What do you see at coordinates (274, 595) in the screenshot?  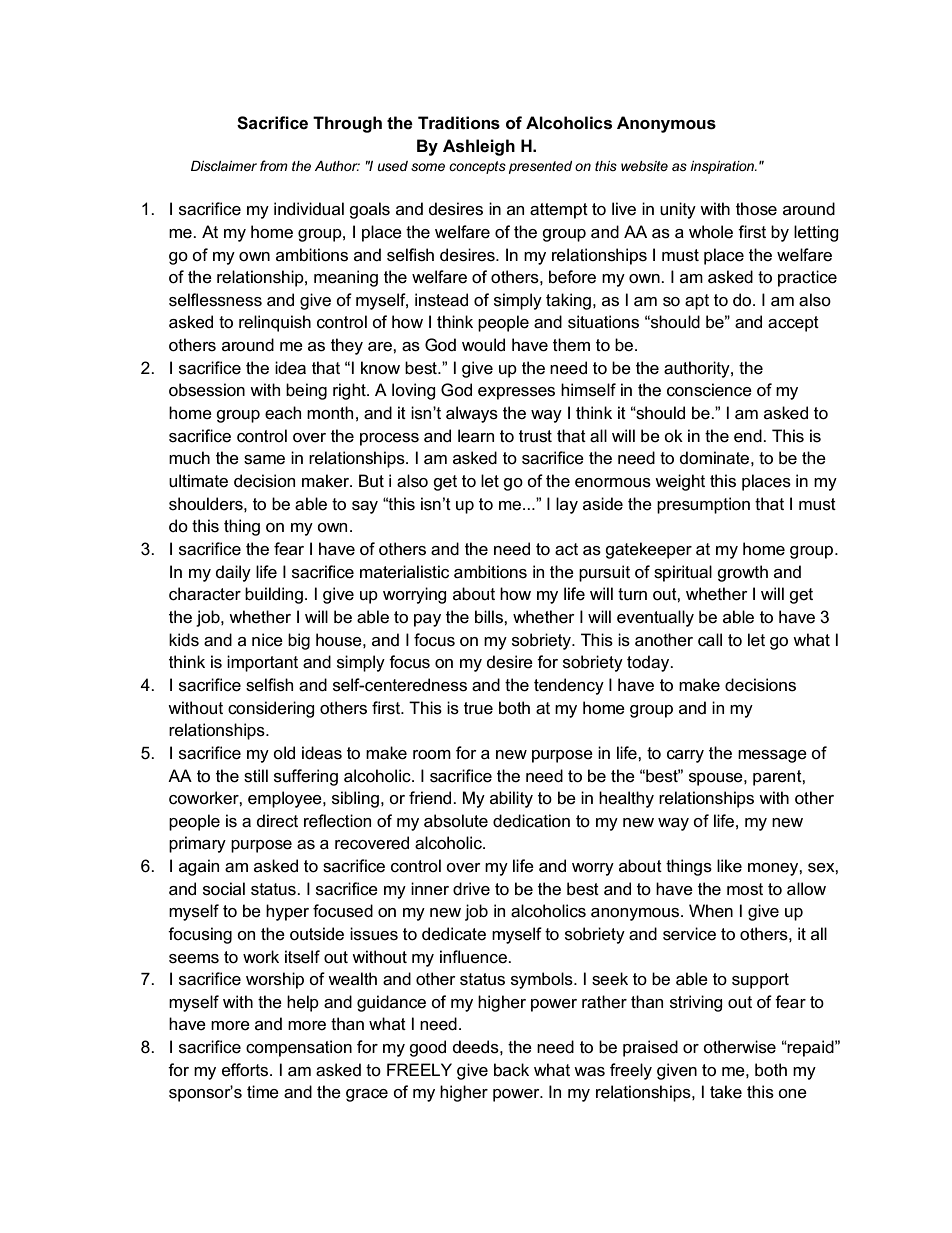 I see `building` at bounding box center [274, 595].
